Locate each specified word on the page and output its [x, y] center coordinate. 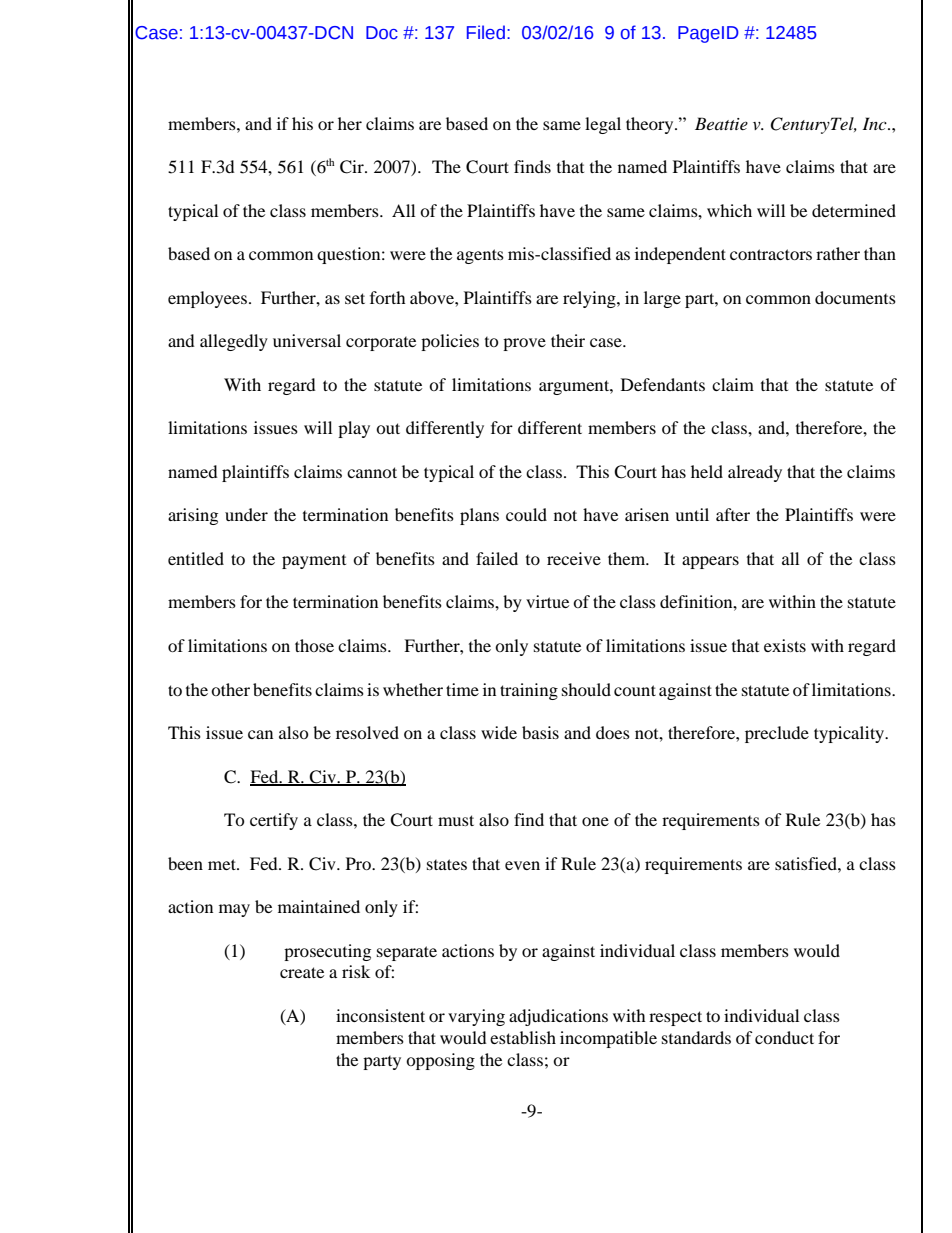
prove [524, 344]
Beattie [721, 123]
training [529, 691]
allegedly [234, 342]
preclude [777, 734]
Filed [486, 32]
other [230, 689]
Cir [353, 167]
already [755, 473]
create [302, 972]
